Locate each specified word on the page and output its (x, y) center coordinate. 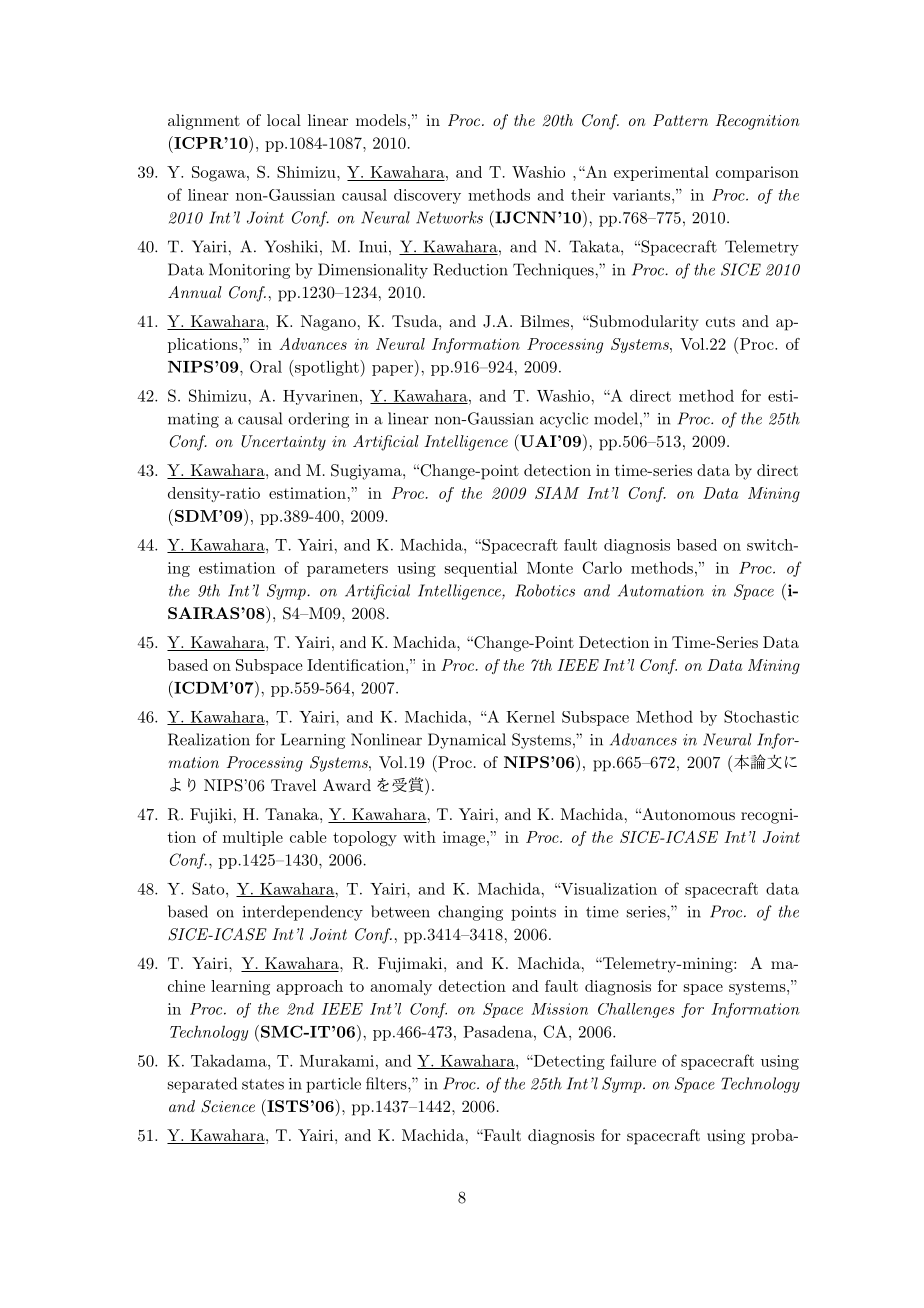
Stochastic (761, 716)
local (284, 120)
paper (393, 371)
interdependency (303, 913)
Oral (266, 366)
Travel (293, 785)
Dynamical (467, 741)
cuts (720, 322)
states (263, 1084)
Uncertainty (283, 443)
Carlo (602, 567)
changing (470, 913)
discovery (427, 196)
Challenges (636, 1010)
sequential (481, 569)
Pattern (680, 120)
